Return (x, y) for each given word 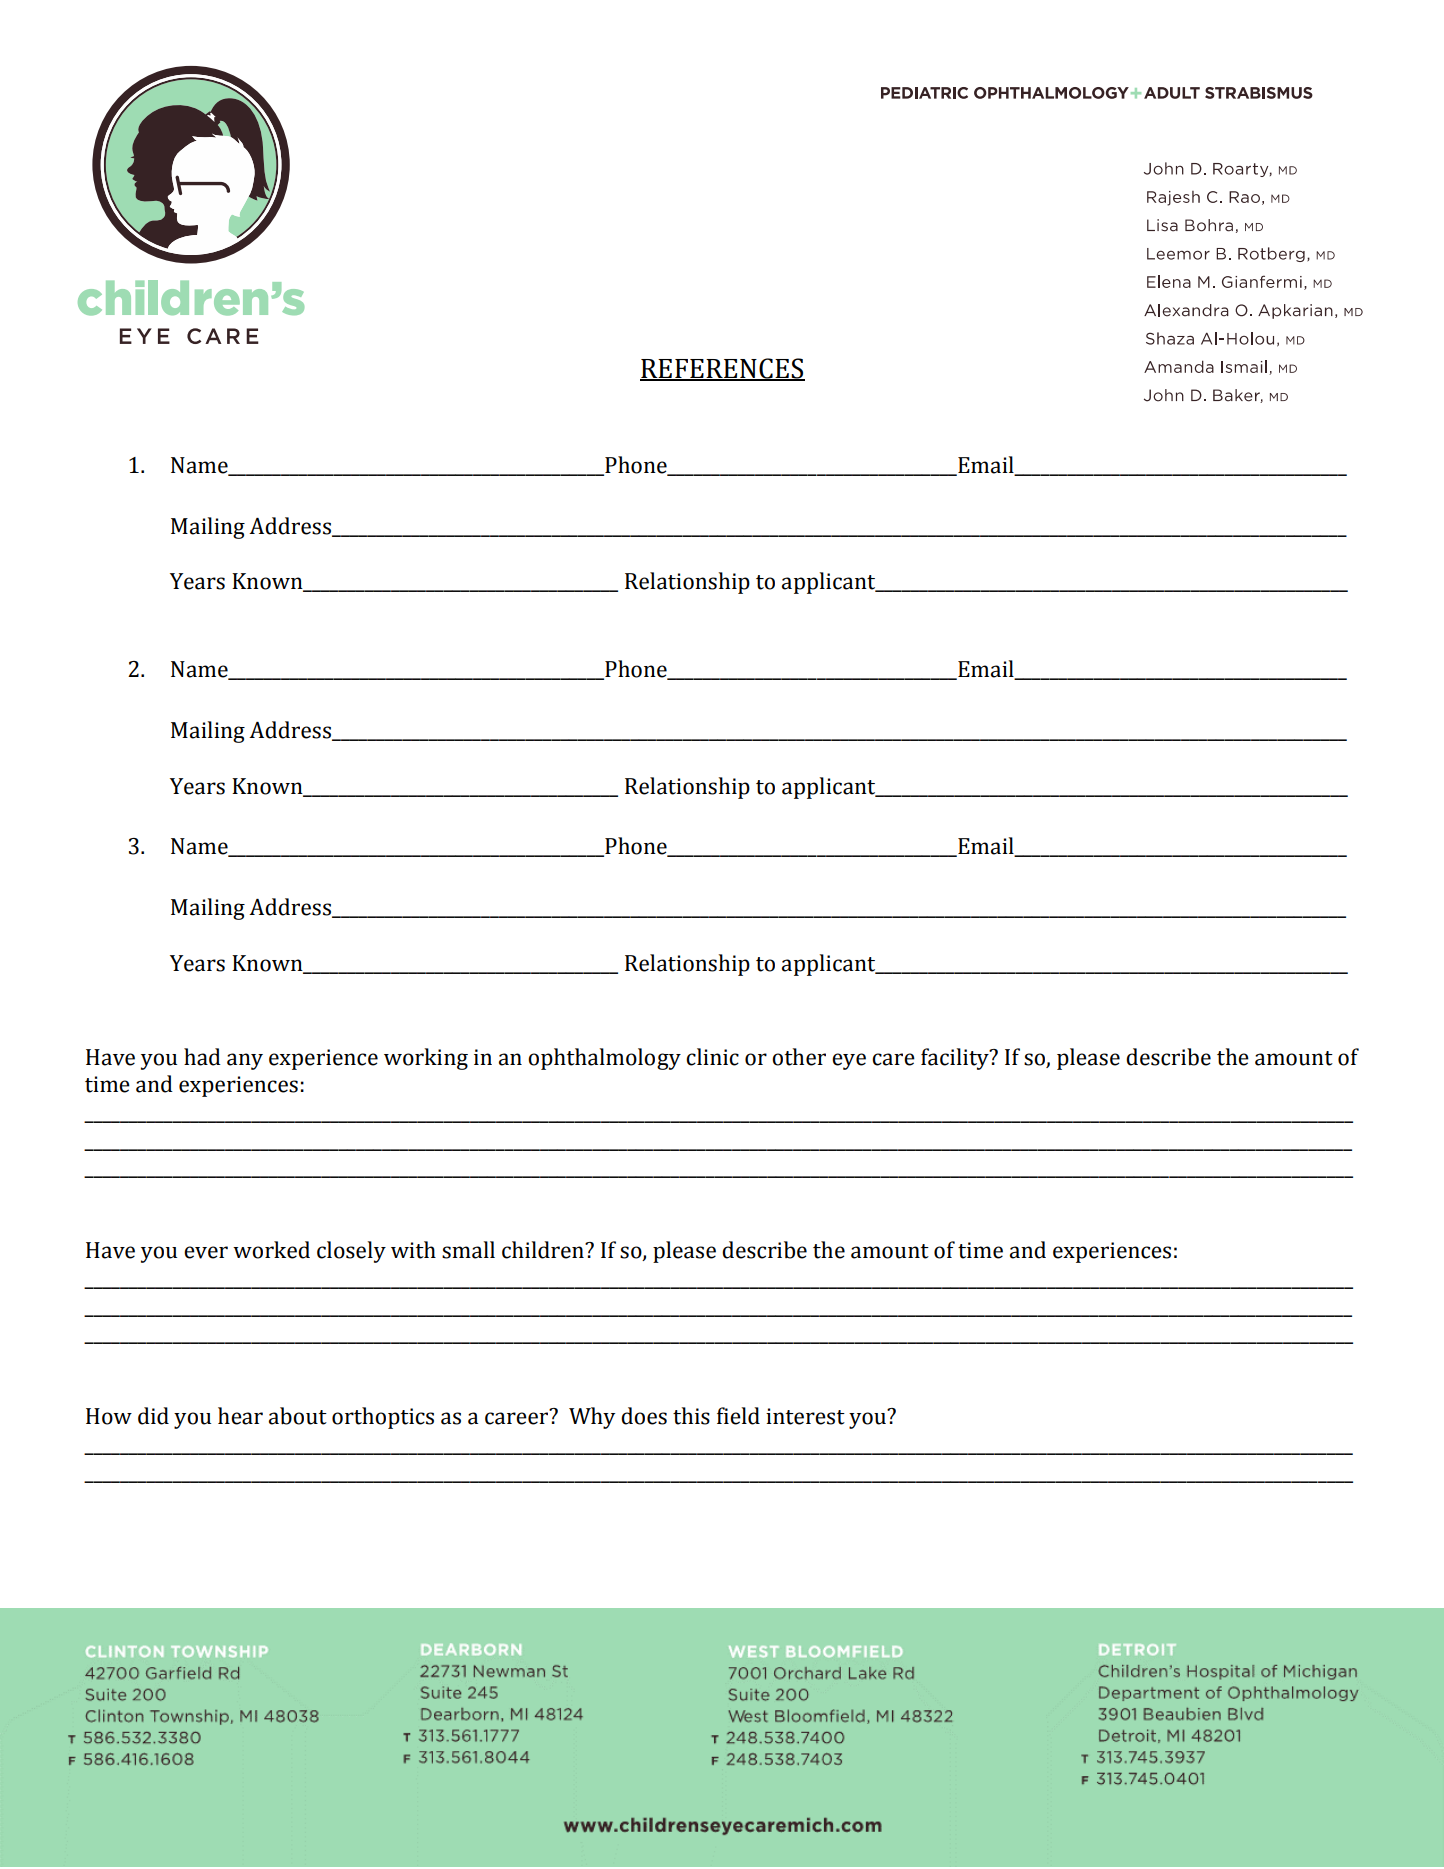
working (426, 1059)
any (245, 1061)
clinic (712, 1057)
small (468, 1250)
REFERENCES (722, 369)
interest (805, 1416)
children (544, 1250)
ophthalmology (604, 1059)
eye (849, 1061)
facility (956, 1059)
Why (592, 1418)
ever (206, 1252)
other (799, 1057)
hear (240, 1416)
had (202, 1057)
